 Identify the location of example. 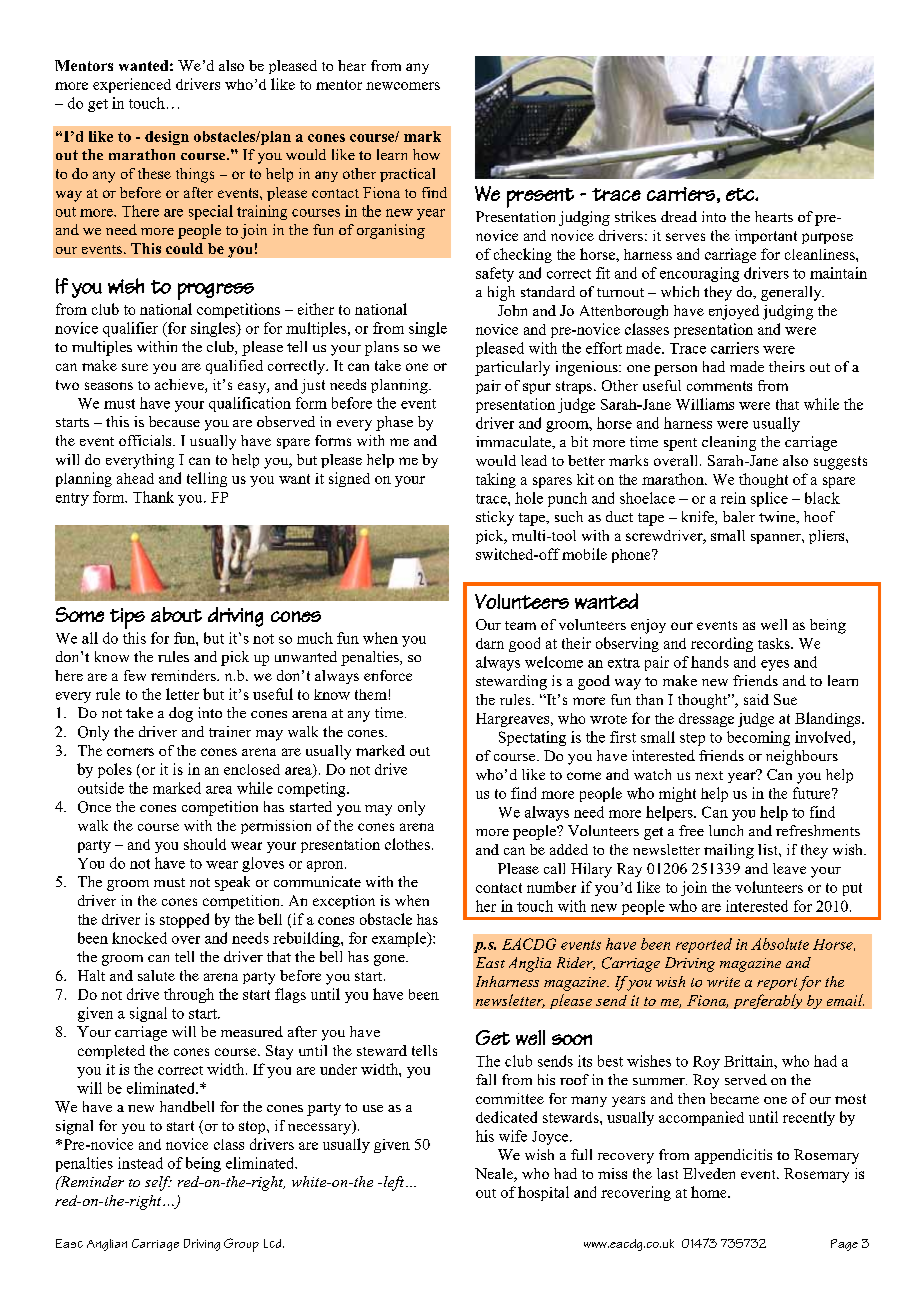
(400, 939).
